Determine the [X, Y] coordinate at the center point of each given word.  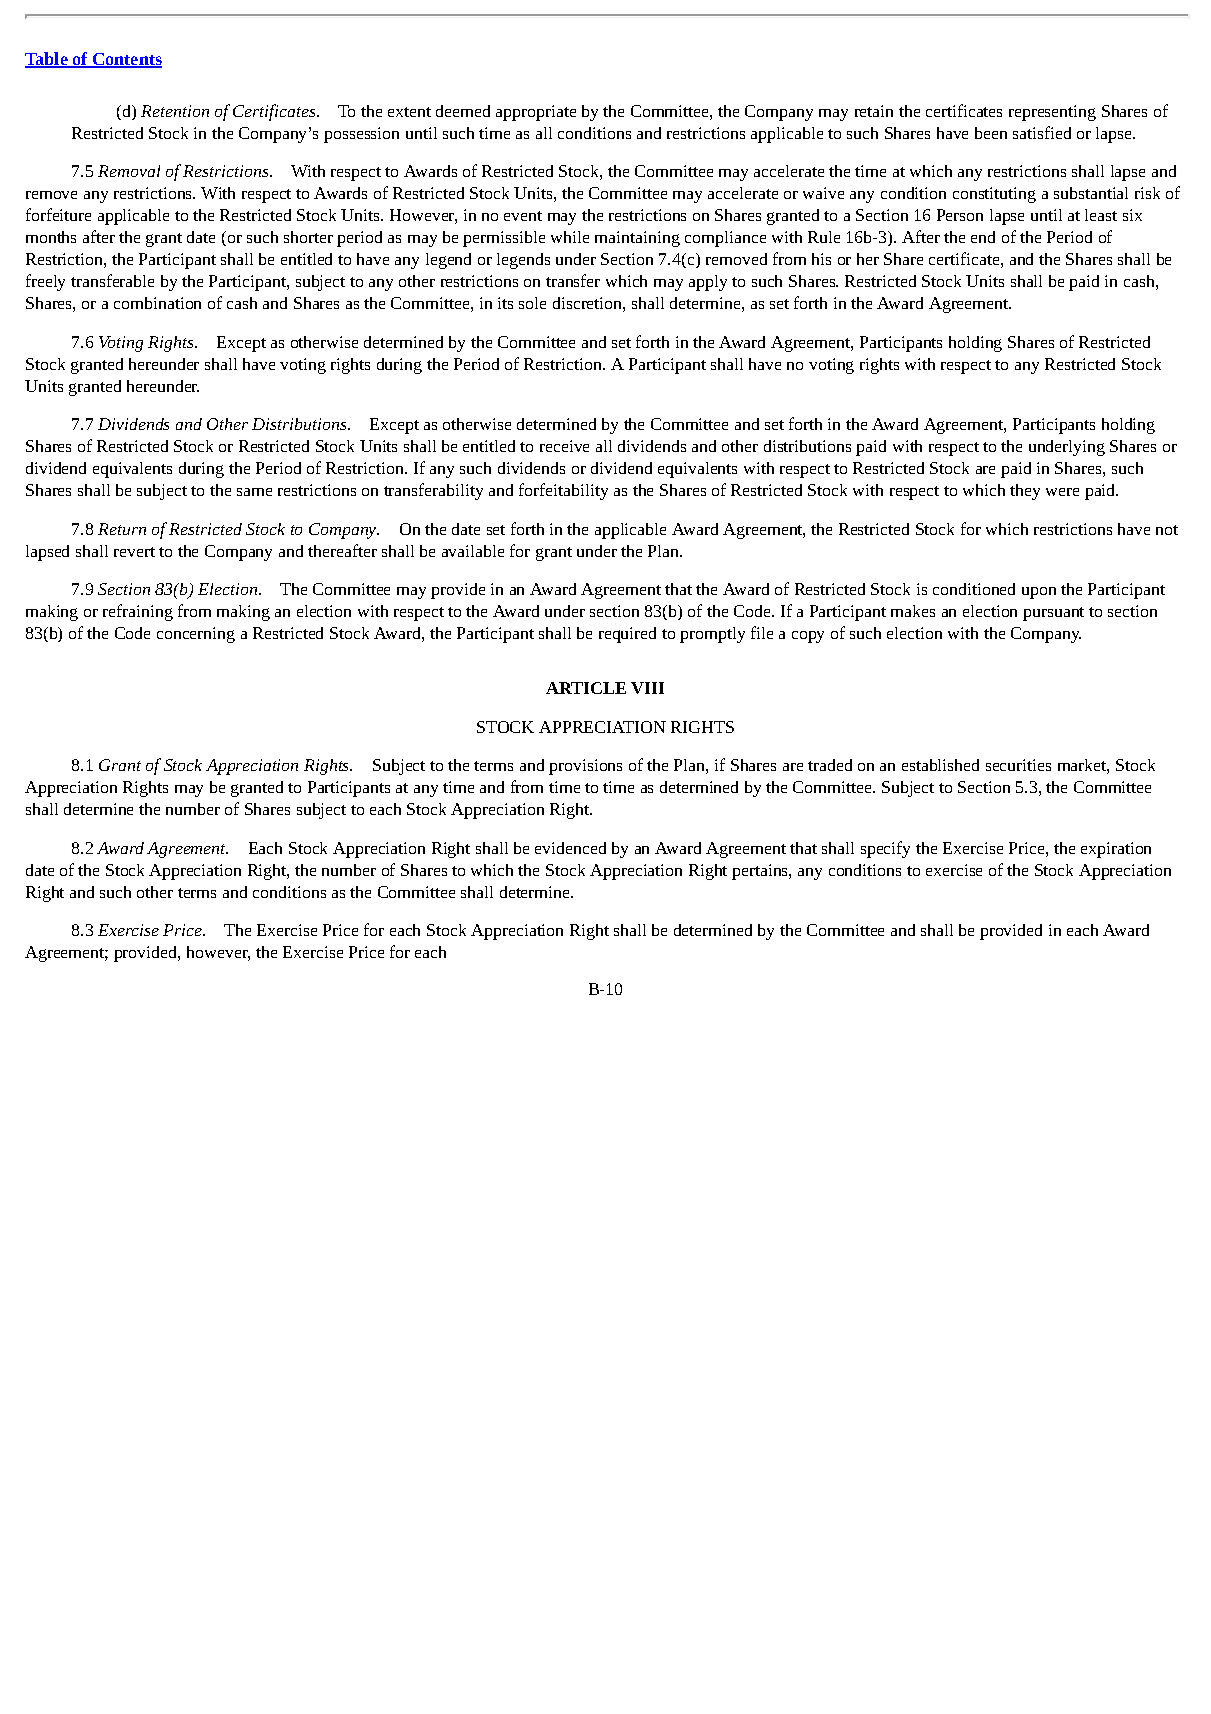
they [1025, 492]
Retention [175, 111]
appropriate [536, 113]
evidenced [570, 848]
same [254, 492]
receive [564, 446]
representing [1052, 113]
